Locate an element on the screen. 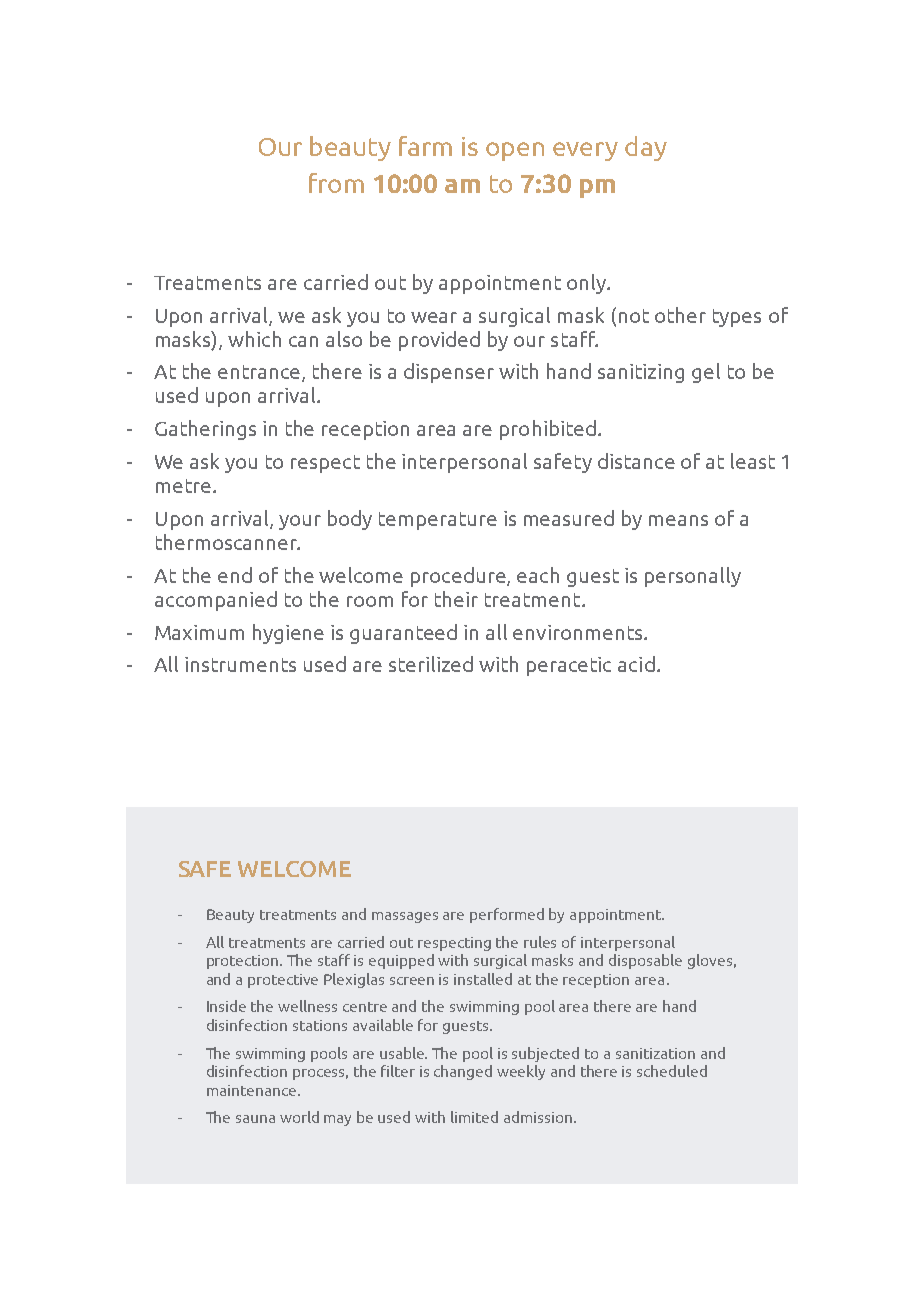 The image size is (924, 1308). from is located at coordinates (336, 183).
